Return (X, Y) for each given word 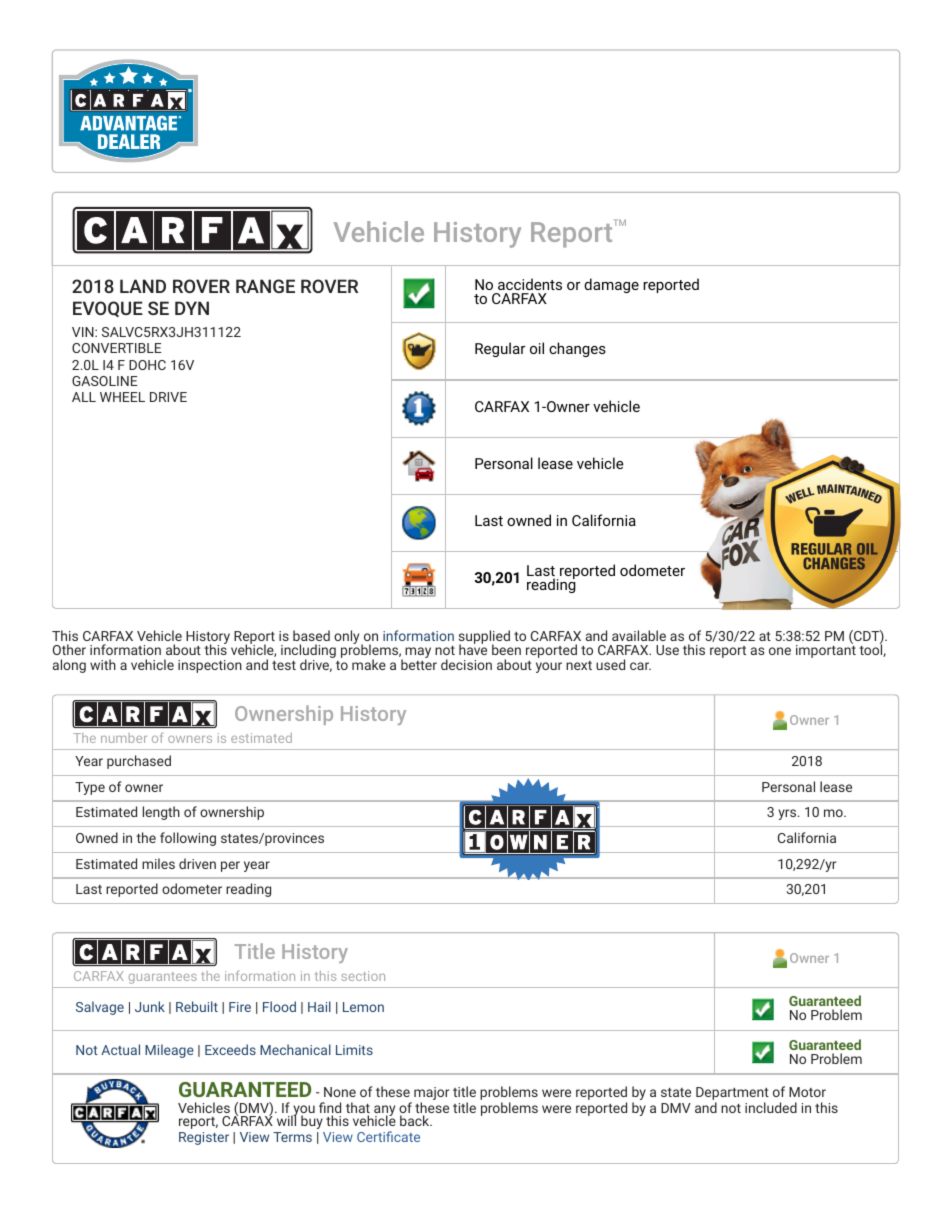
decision (466, 664)
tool (871, 650)
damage (611, 285)
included (771, 1107)
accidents (530, 284)
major (431, 1095)
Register (204, 1138)
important (826, 650)
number (124, 738)
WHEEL (122, 397)
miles (158, 863)
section (363, 976)
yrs (788, 814)
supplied (484, 638)
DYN (192, 308)
